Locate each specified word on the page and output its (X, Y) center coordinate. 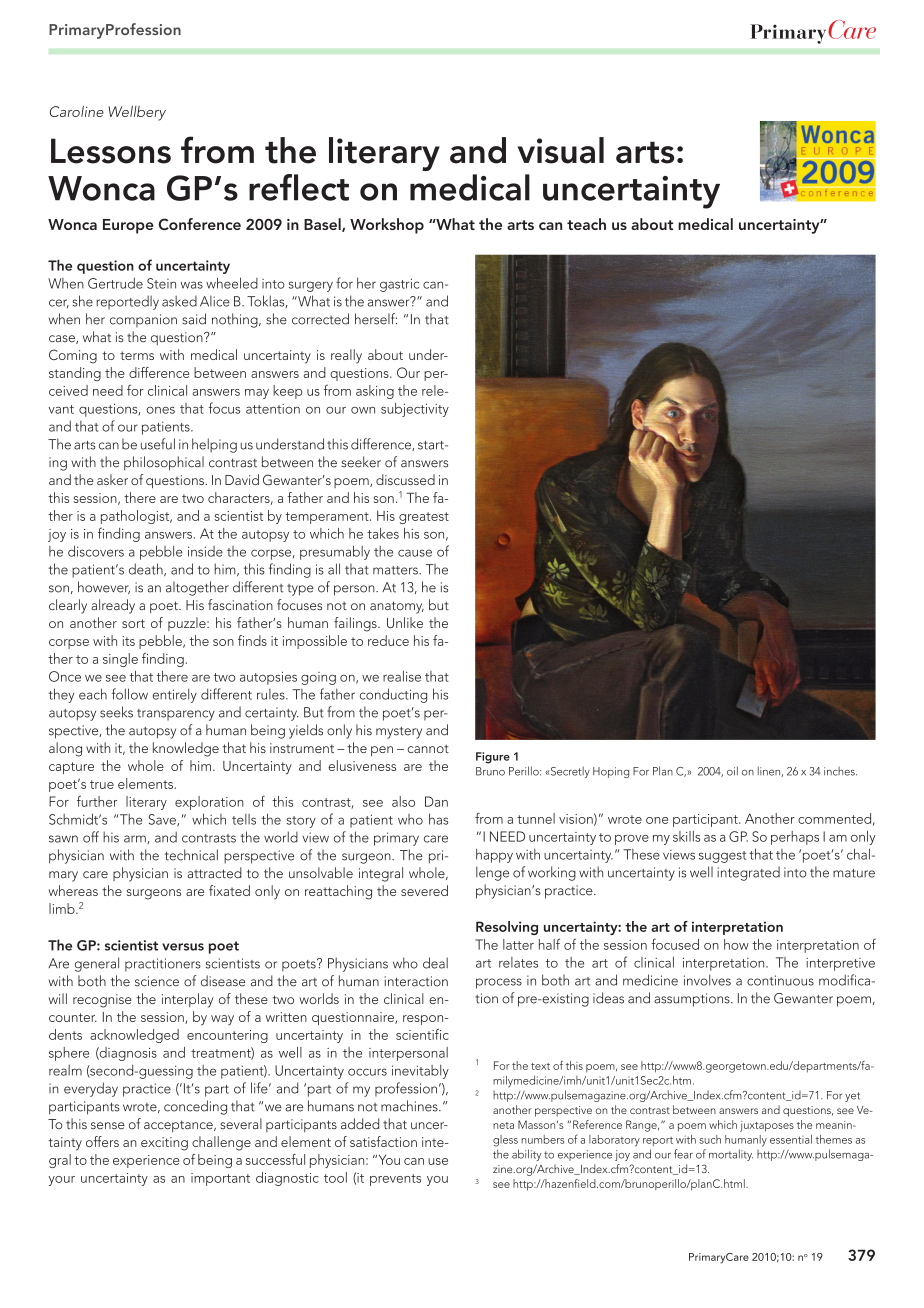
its (128, 641)
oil (732, 771)
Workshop (387, 226)
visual (561, 150)
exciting (164, 1144)
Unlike (405, 622)
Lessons (111, 151)
